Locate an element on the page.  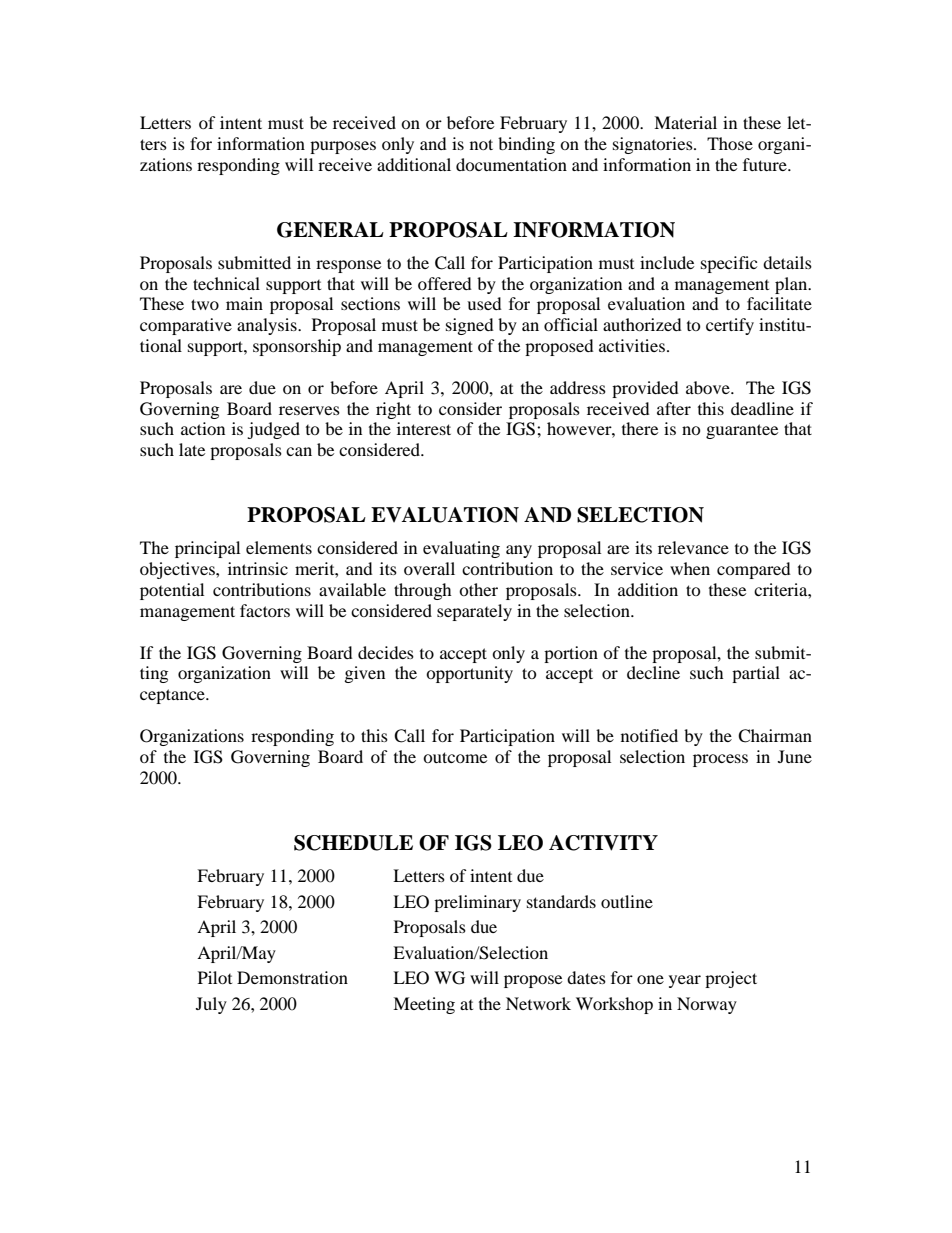
other is located at coordinates (478, 589).
